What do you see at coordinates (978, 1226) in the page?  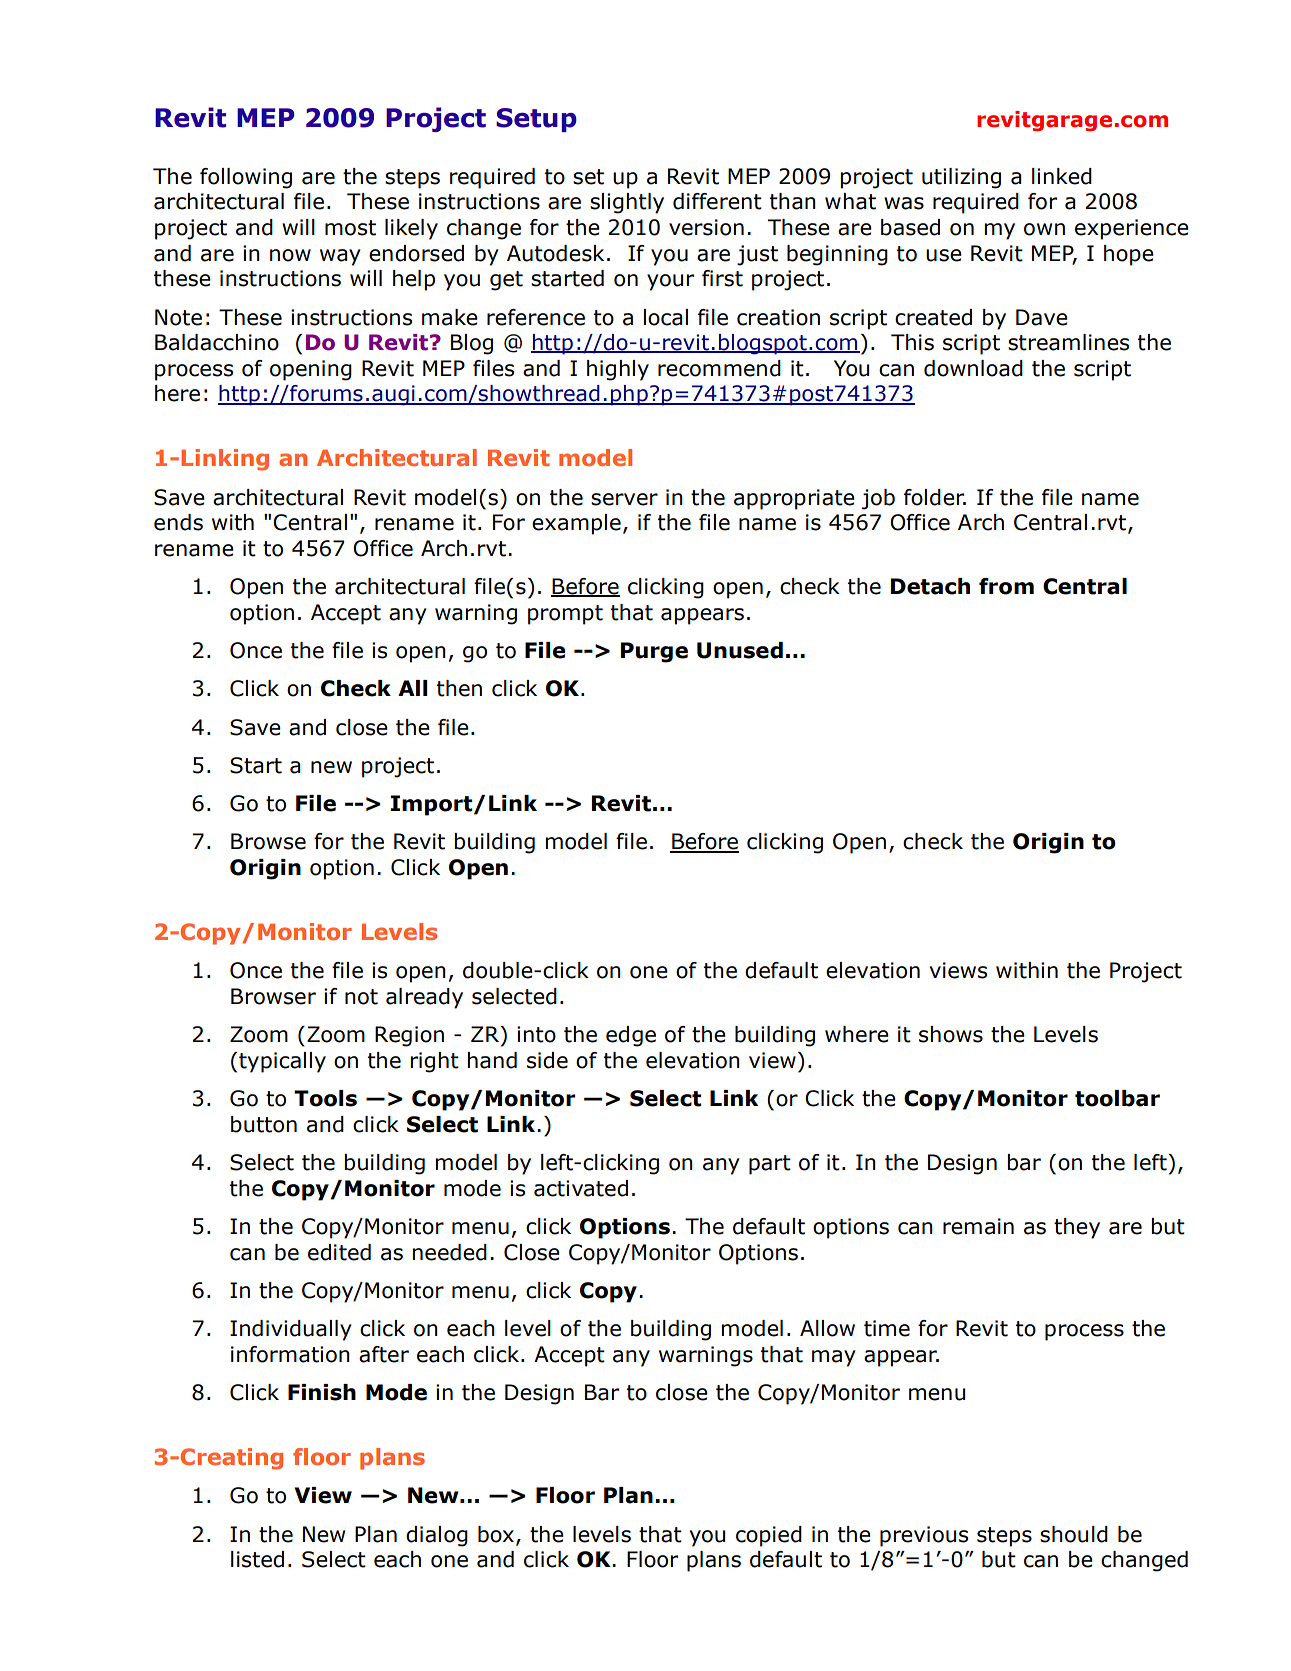 I see `remain` at bounding box center [978, 1226].
